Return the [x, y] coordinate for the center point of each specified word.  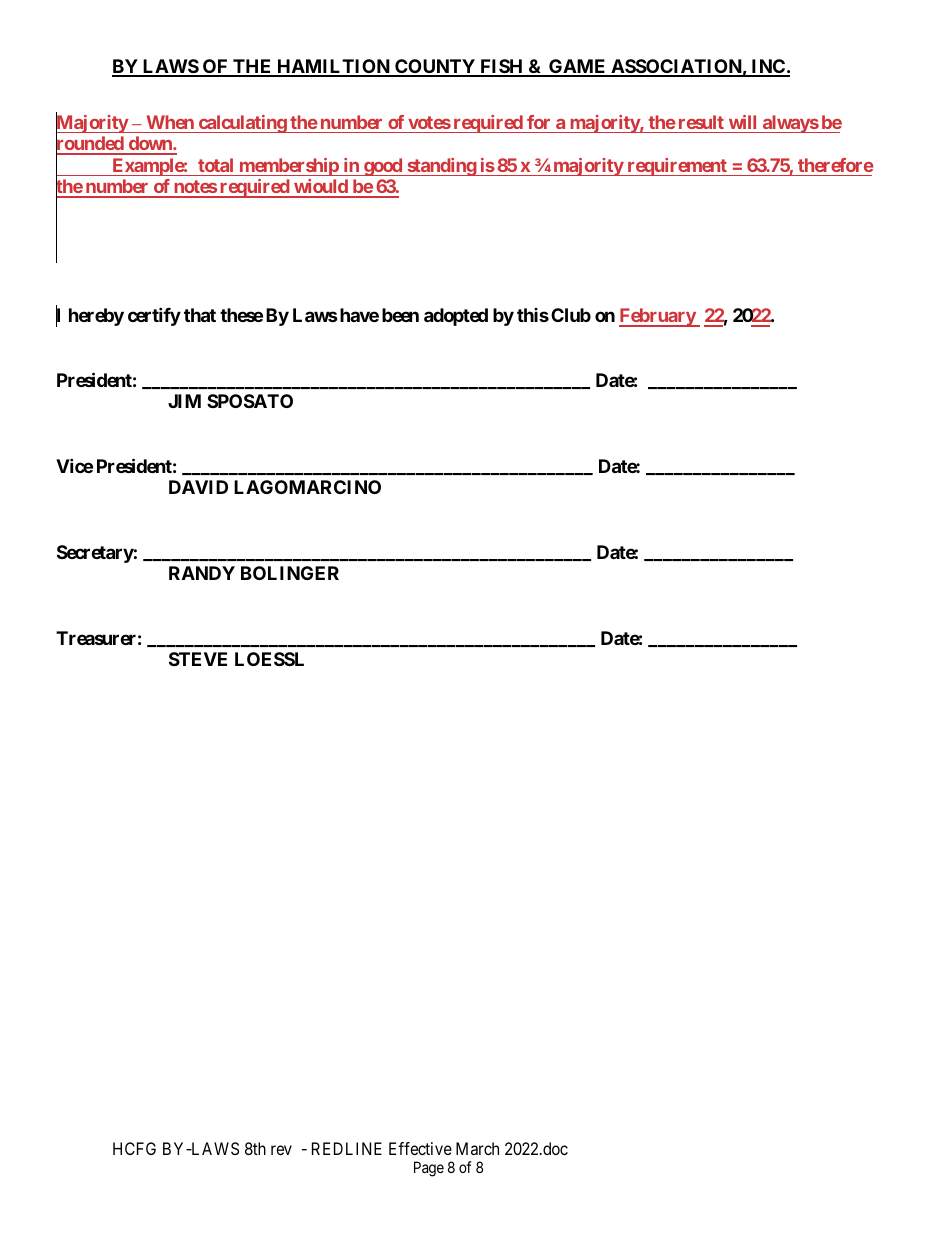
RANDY [202, 573]
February [658, 317]
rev [281, 1150]
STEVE [198, 659]
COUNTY [435, 67]
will [742, 122]
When [170, 122]
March [477, 1148]
